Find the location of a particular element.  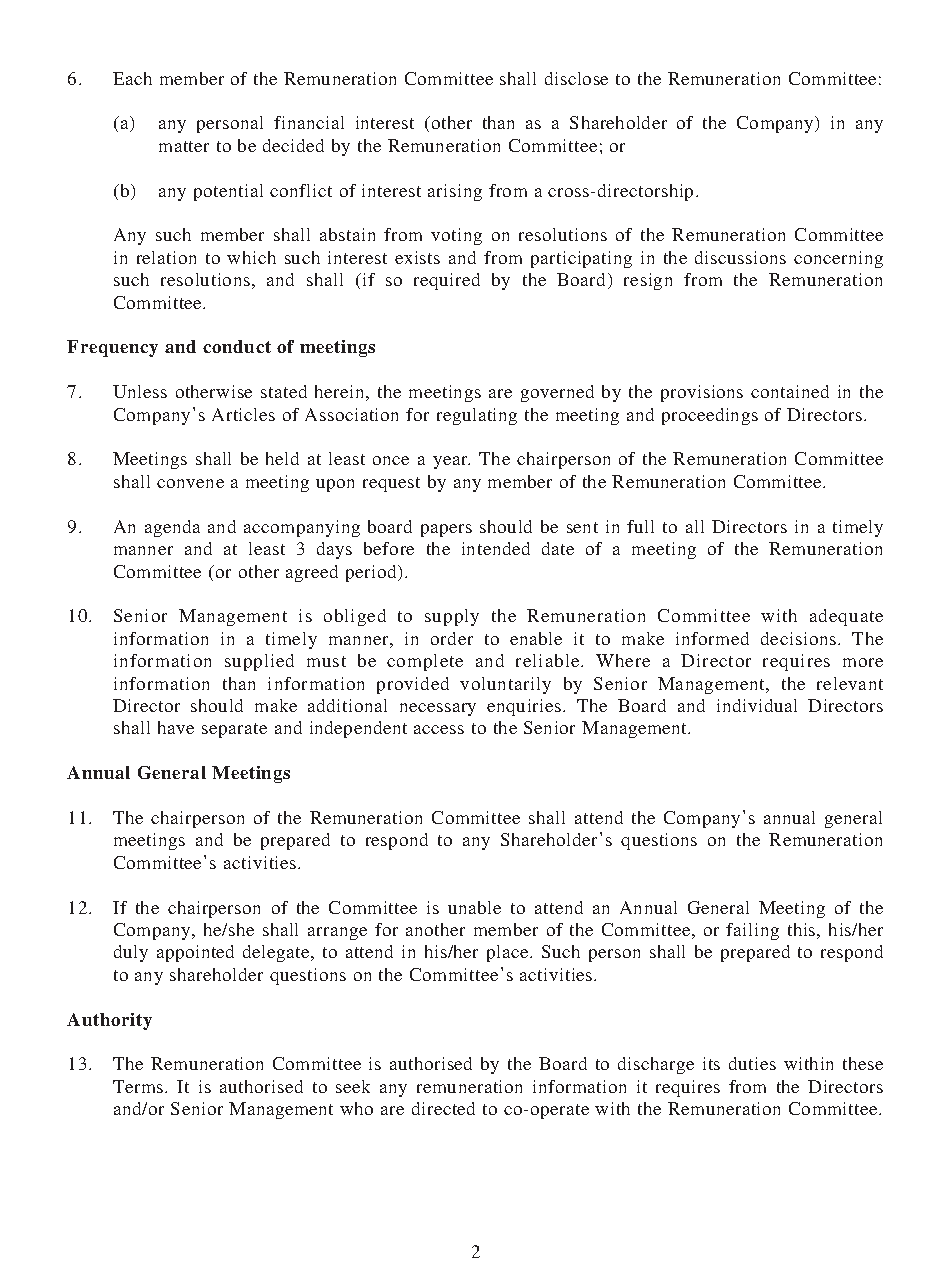

Terms is located at coordinates (139, 1086).
